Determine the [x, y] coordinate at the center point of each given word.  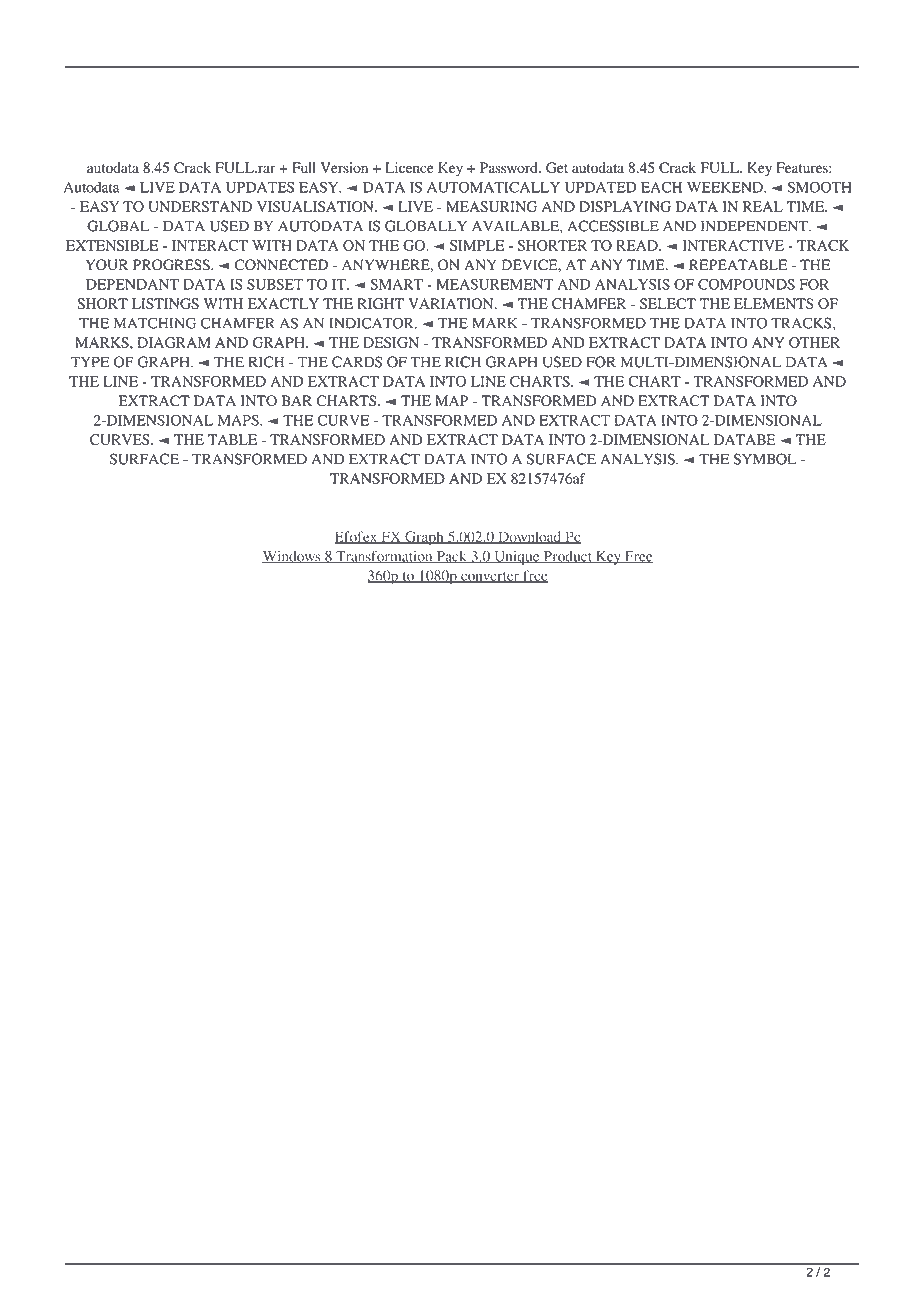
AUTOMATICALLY [493, 187]
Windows [292, 557]
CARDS [357, 362]
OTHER [814, 342]
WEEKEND [726, 187]
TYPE [90, 362]
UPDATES [260, 187]
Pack [451, 557]
